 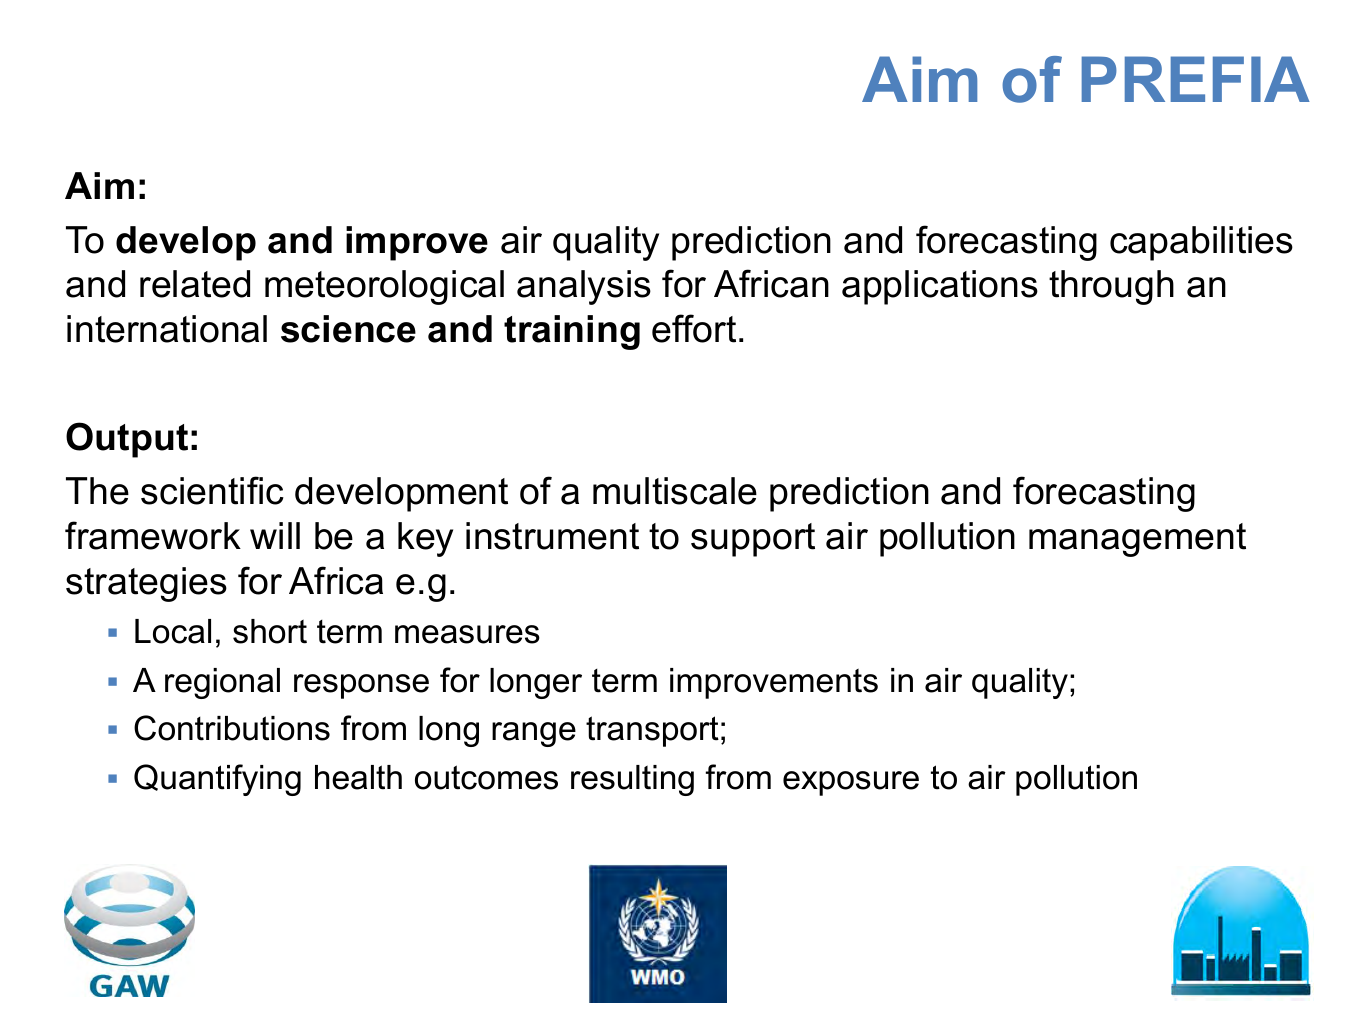 I want to click on through, so click(x=1111, y=287).
